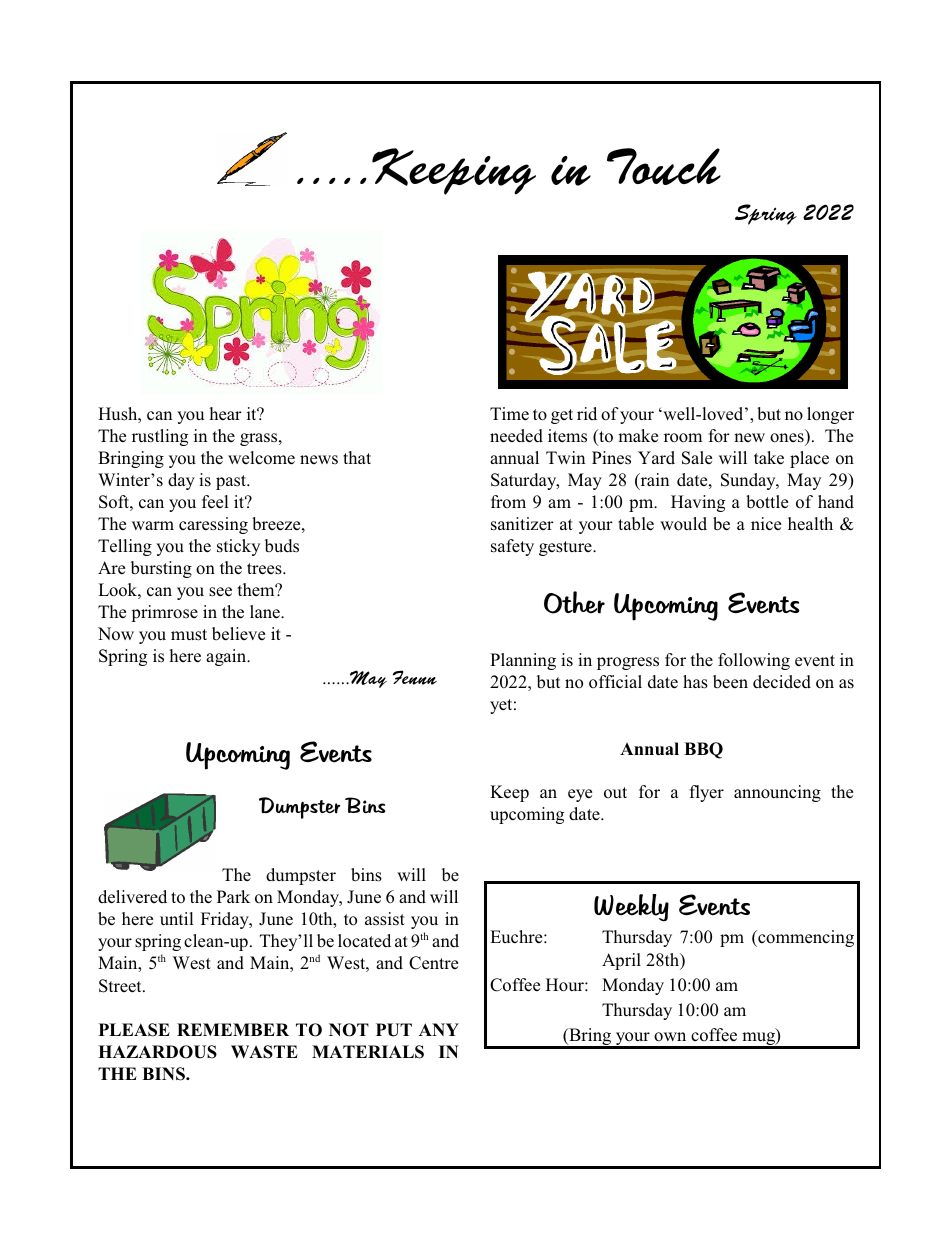  I want to click on rustling, so click(160, 437).
